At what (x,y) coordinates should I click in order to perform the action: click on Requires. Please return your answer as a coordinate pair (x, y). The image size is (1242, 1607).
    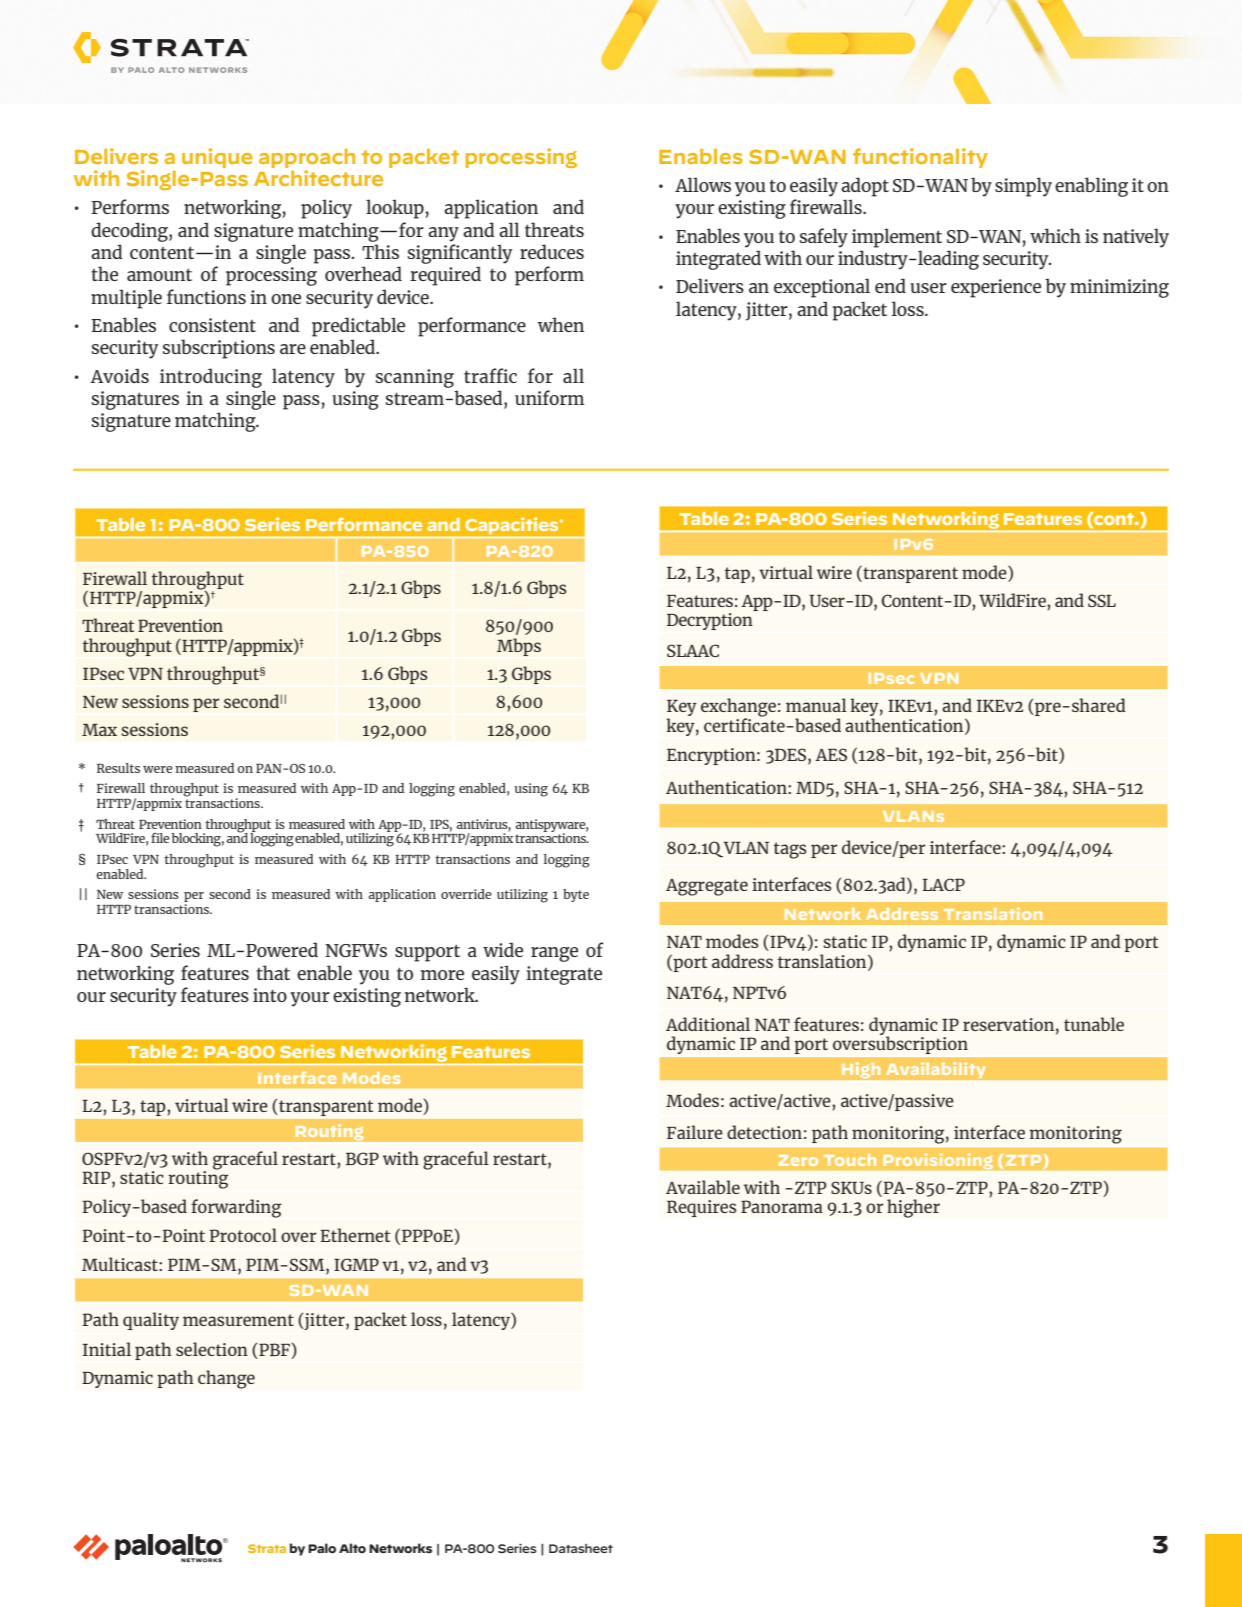
    Looking at the image, I should click on (702, 1208).
